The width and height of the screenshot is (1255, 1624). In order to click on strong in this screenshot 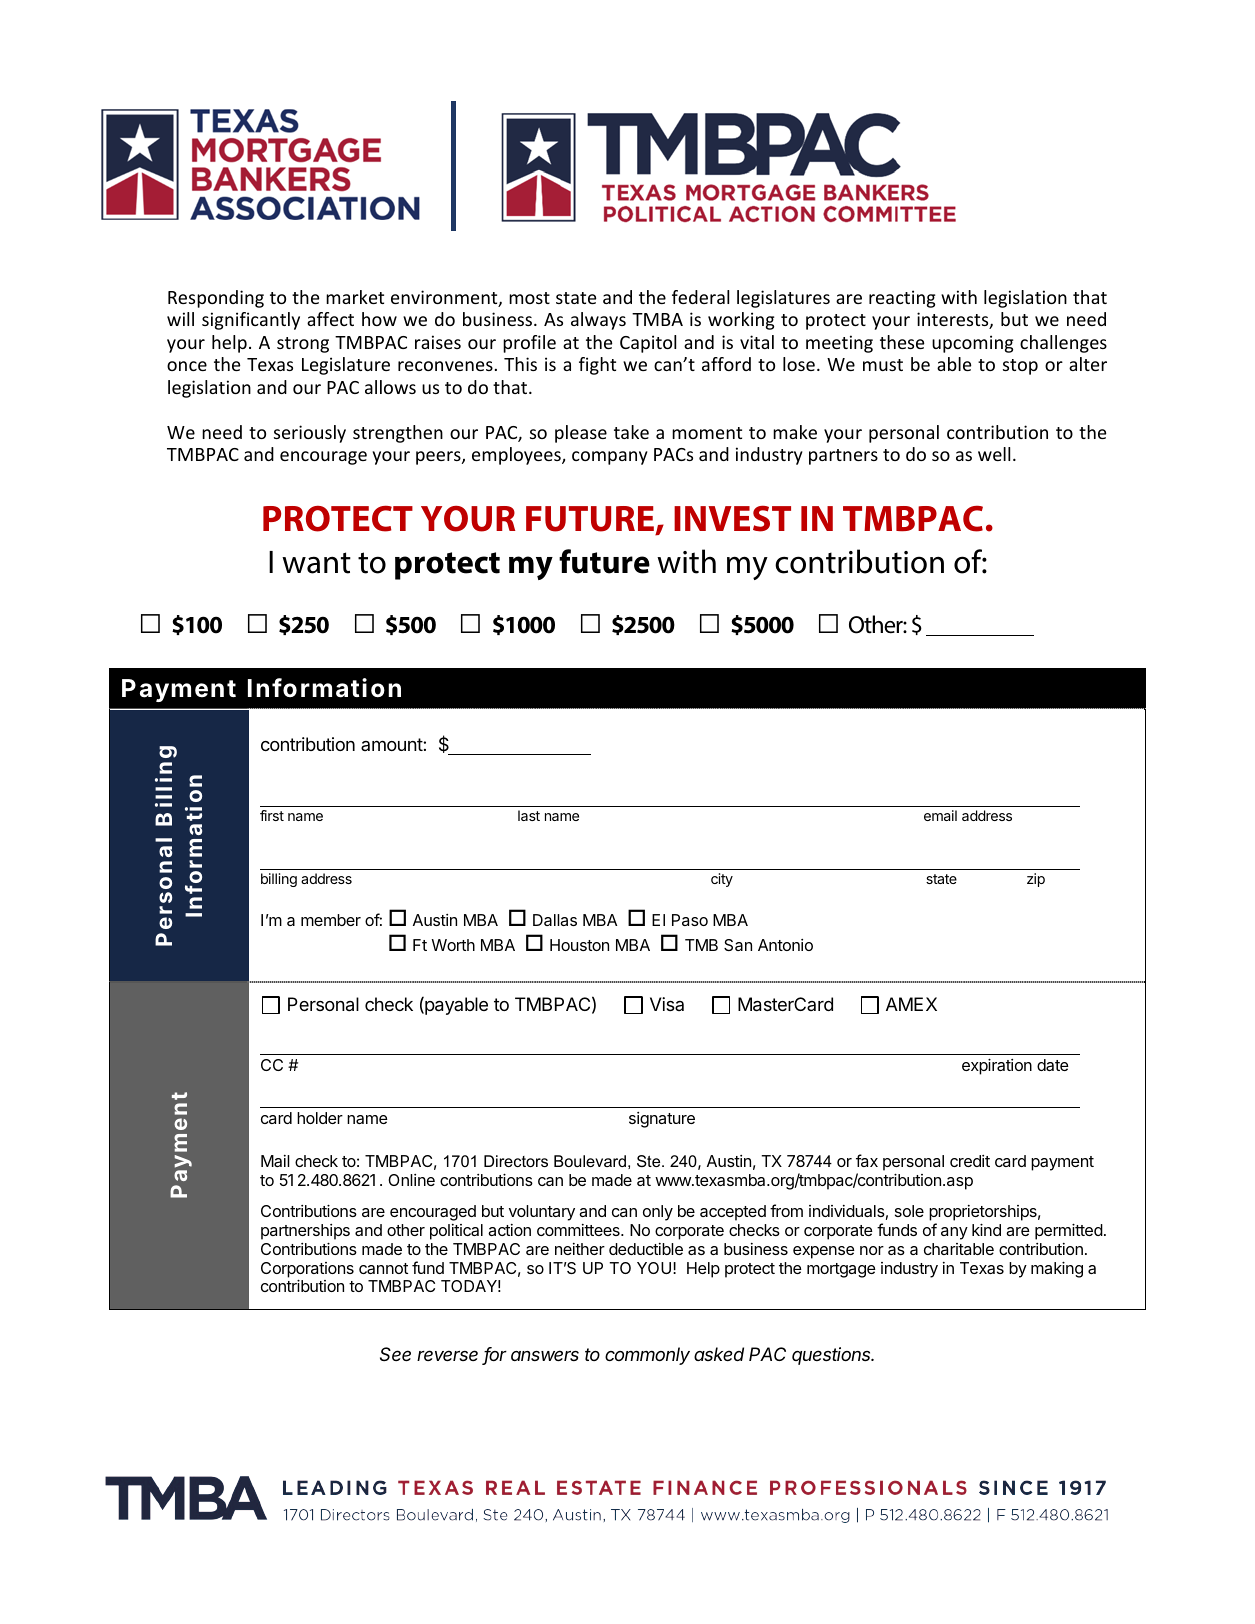, I will do `click(303, 345)`.
